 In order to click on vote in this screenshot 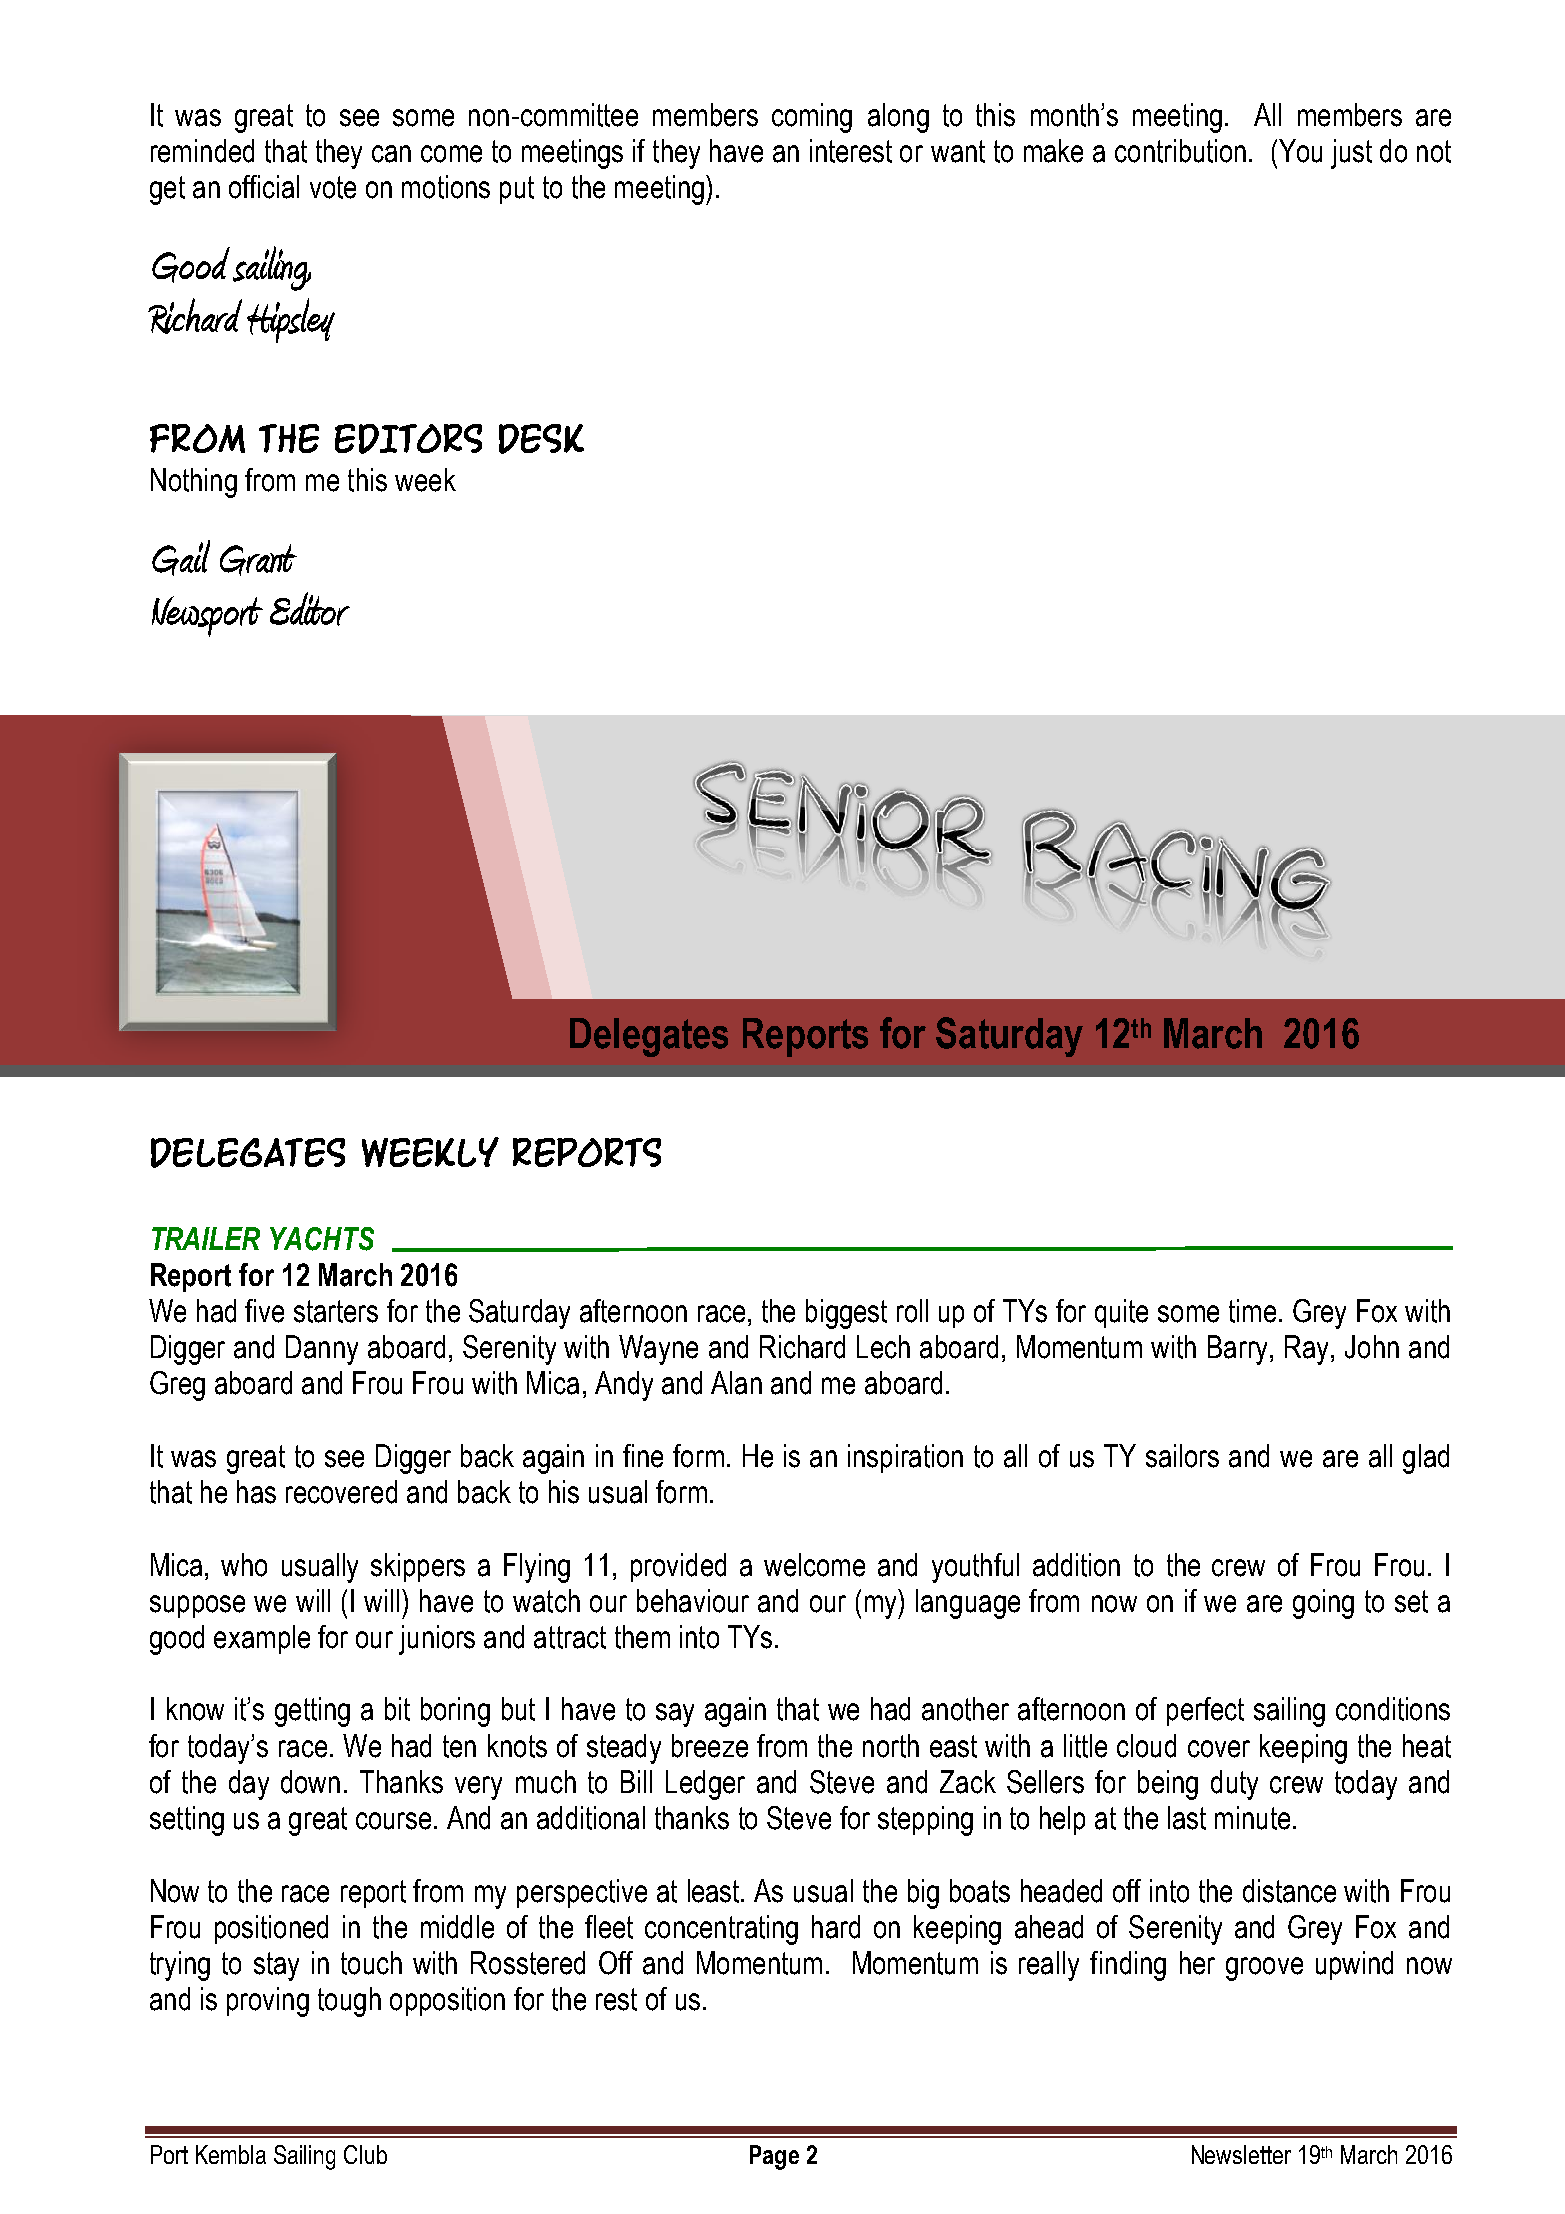, I will do `click(333, 187)`.
